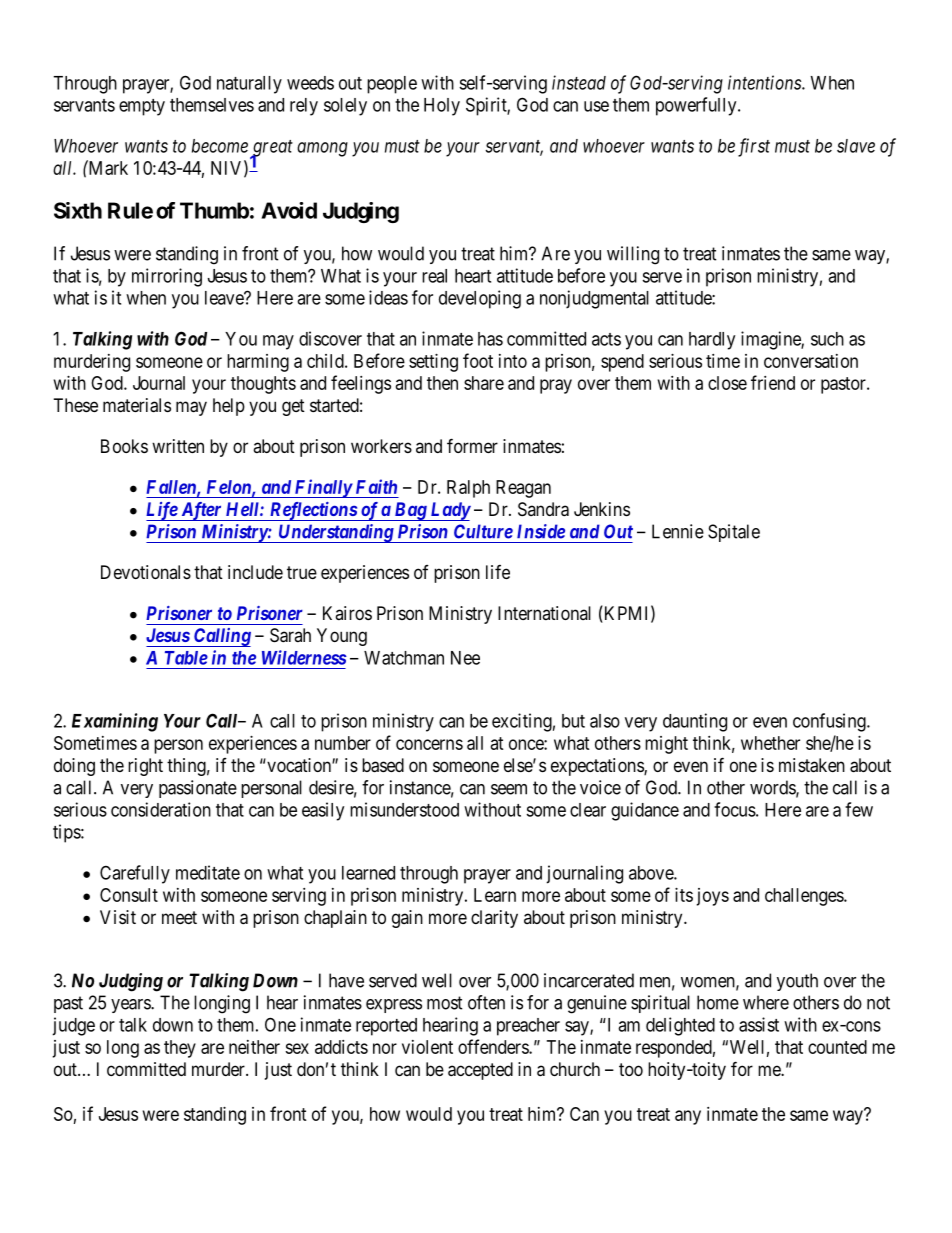 The width and height of the document is (952, 1233). What do you see at coordinates (805, 897) in the document?
I see `challenges` at bounding box center [805, 897].
